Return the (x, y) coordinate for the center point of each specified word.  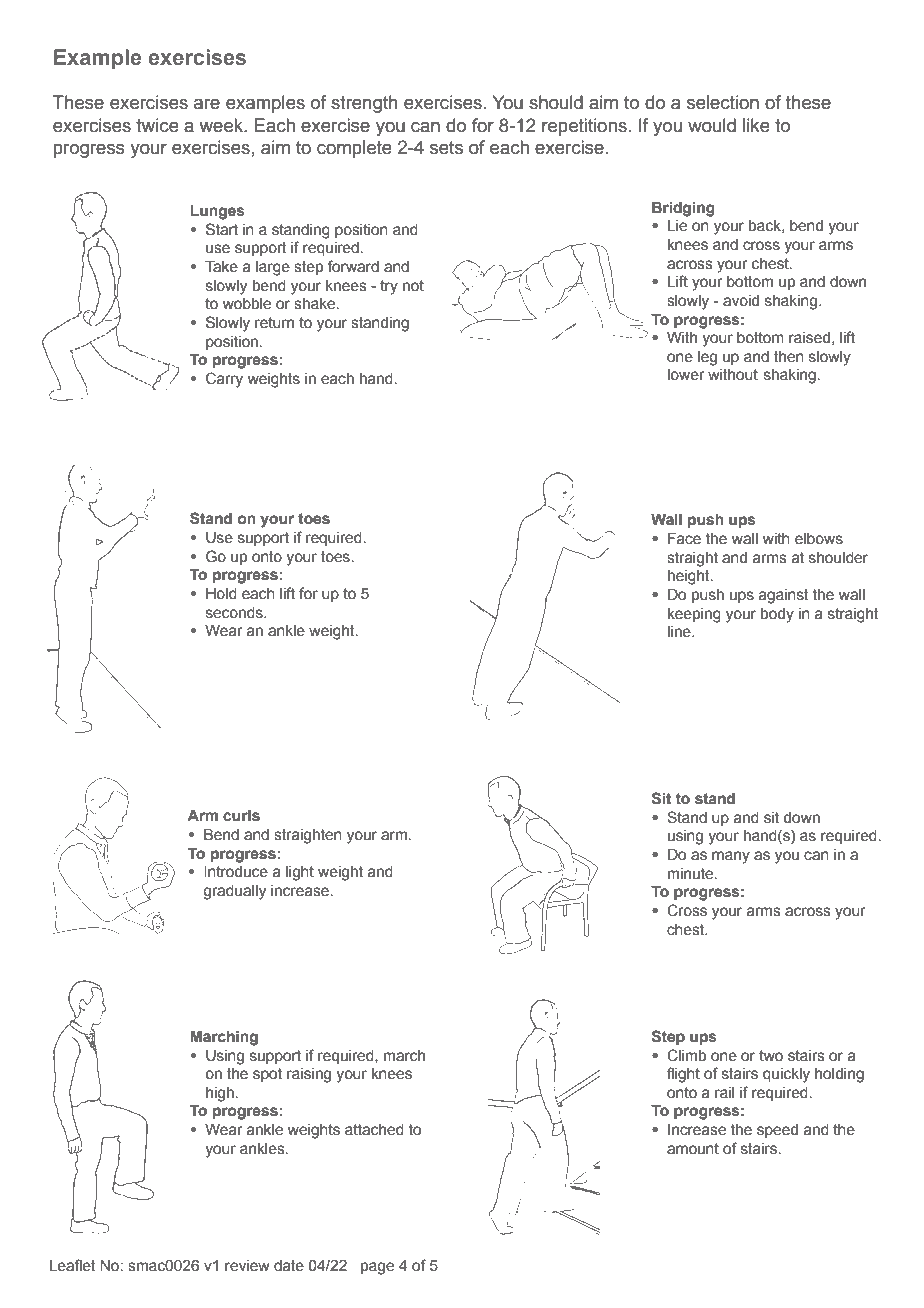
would (712, 125)
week (222, 125)
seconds (235, 613)
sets (446, 148)
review (247, 1266)
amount (693, 1149)
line (680, 632)
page (377, 1268)
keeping (694, 615)
